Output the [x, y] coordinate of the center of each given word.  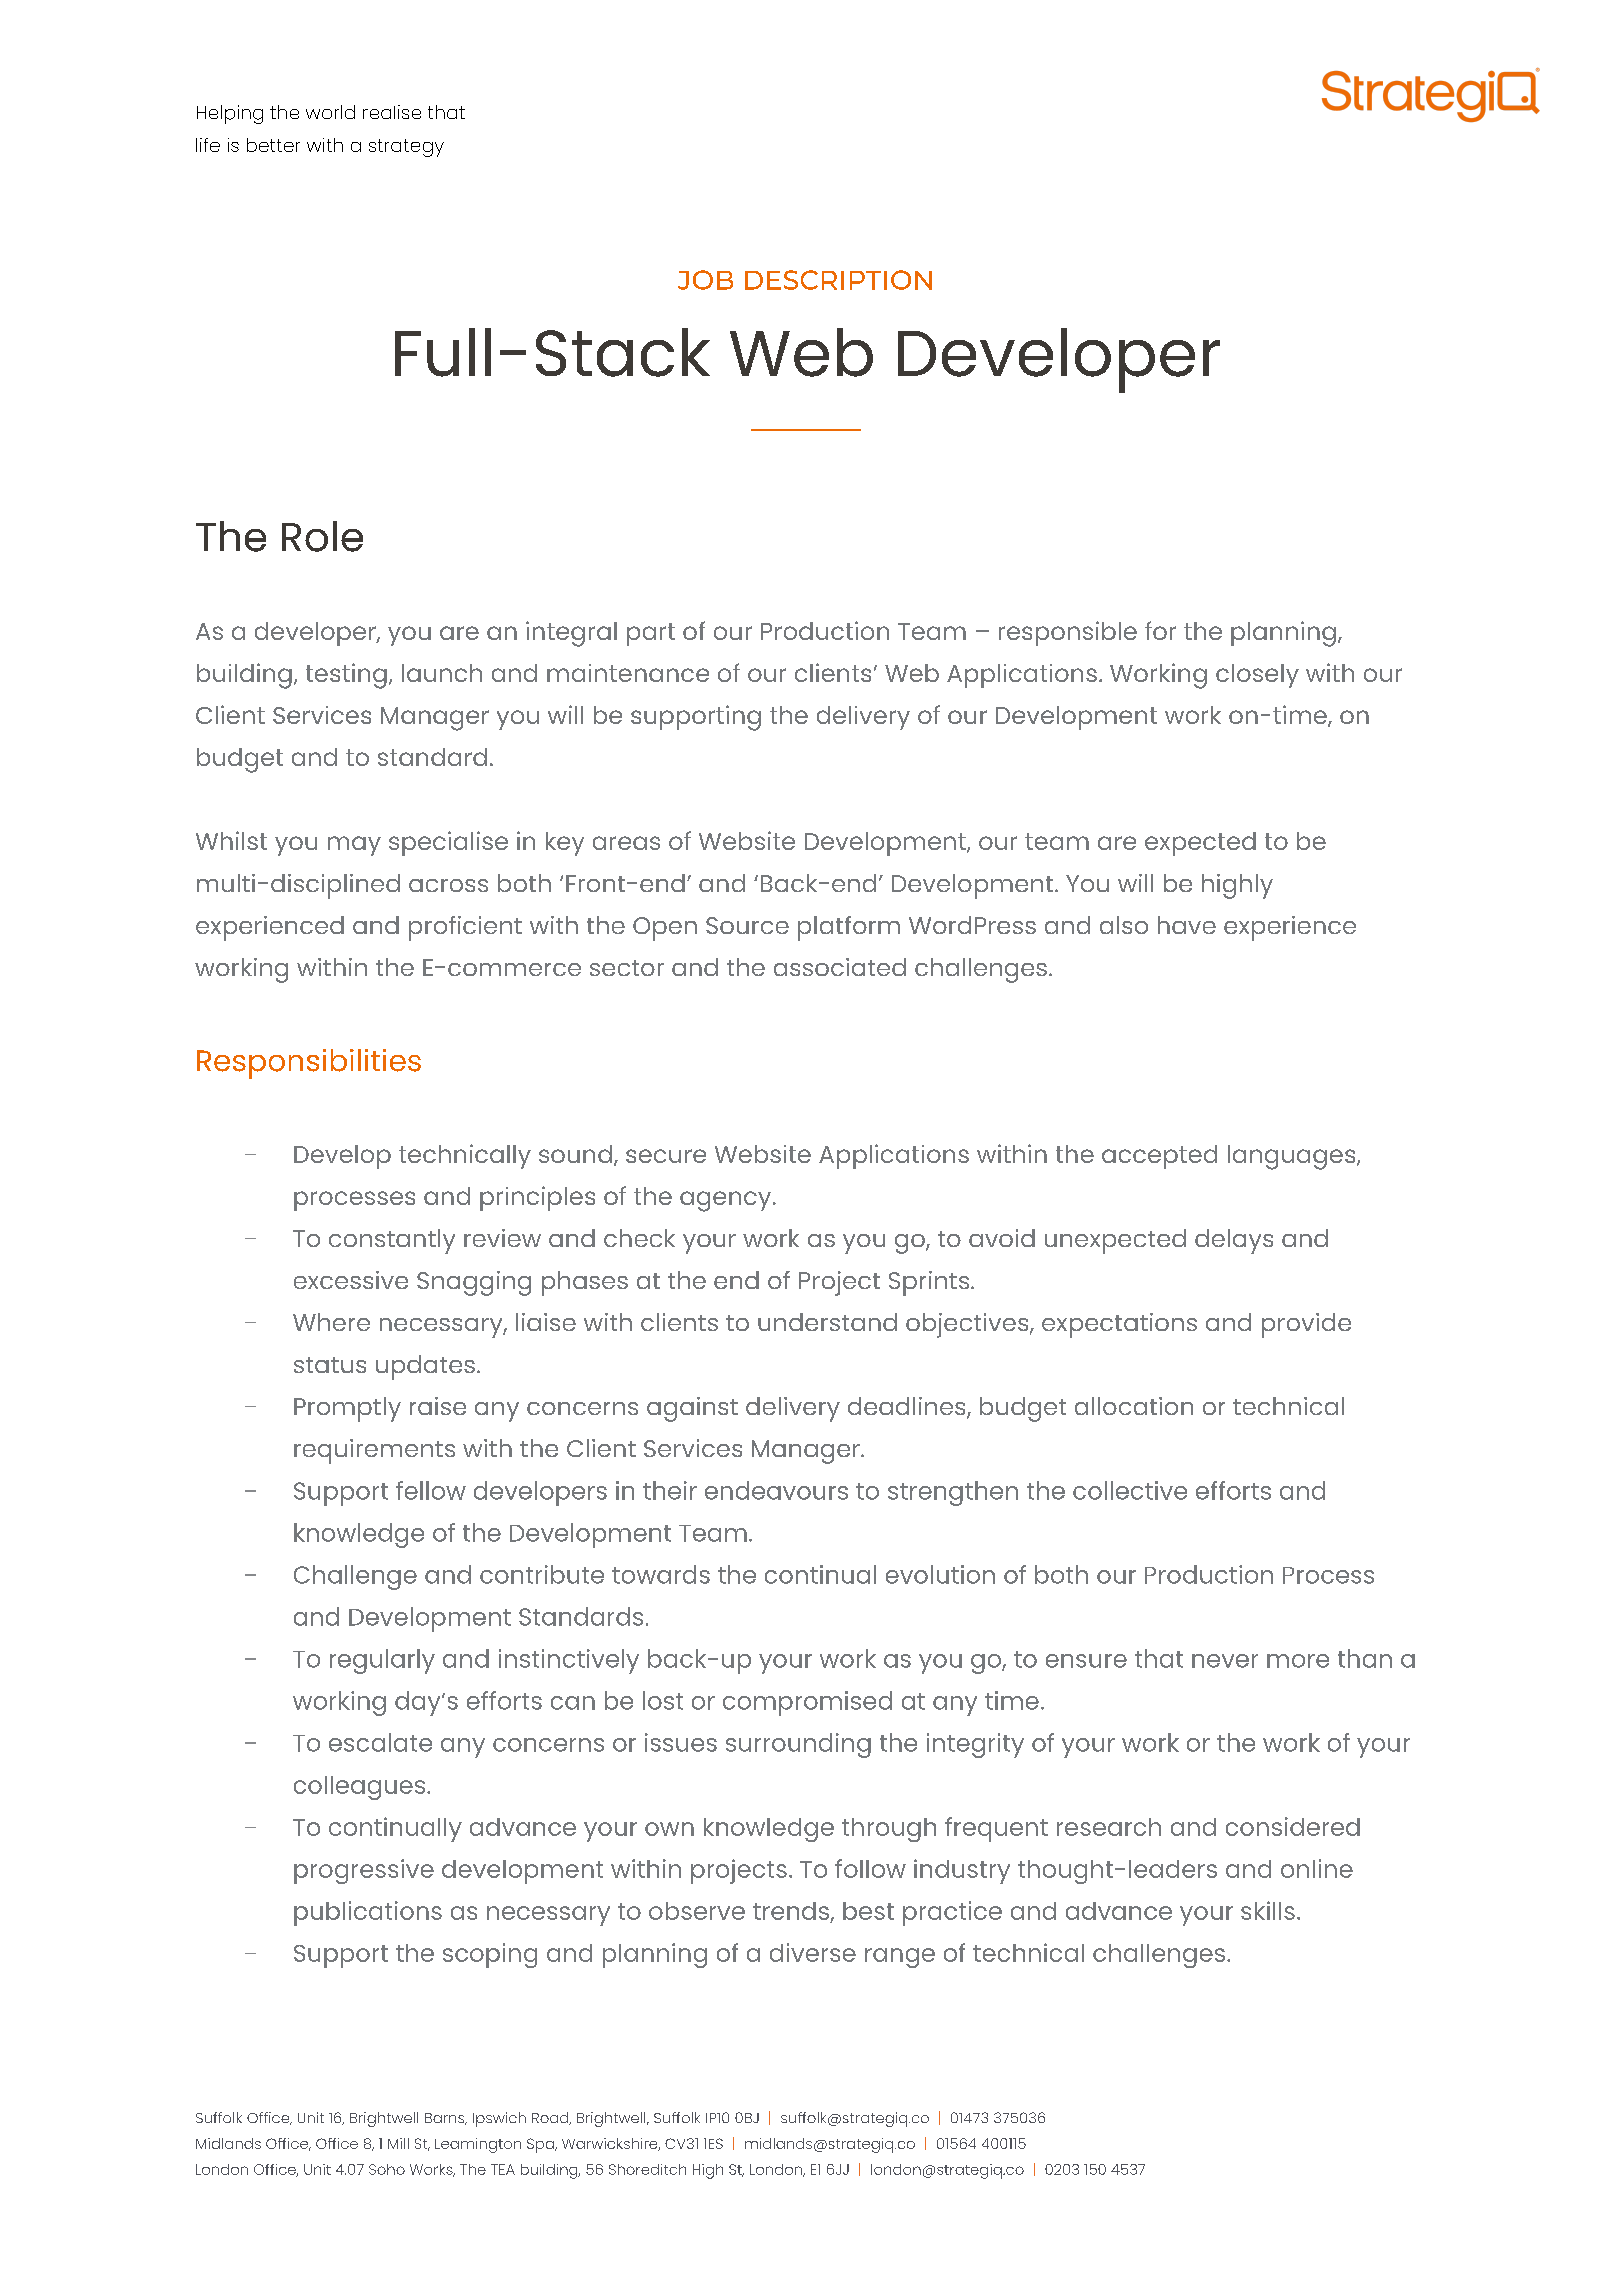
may [354, 846]
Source [747, 925]
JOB [705, 280]
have [1187, 925]
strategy [406, 148]
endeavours [776, 1490]
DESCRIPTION [838, 280]
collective [1130, 1490]
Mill [398, 2143]
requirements [374, 1451]
